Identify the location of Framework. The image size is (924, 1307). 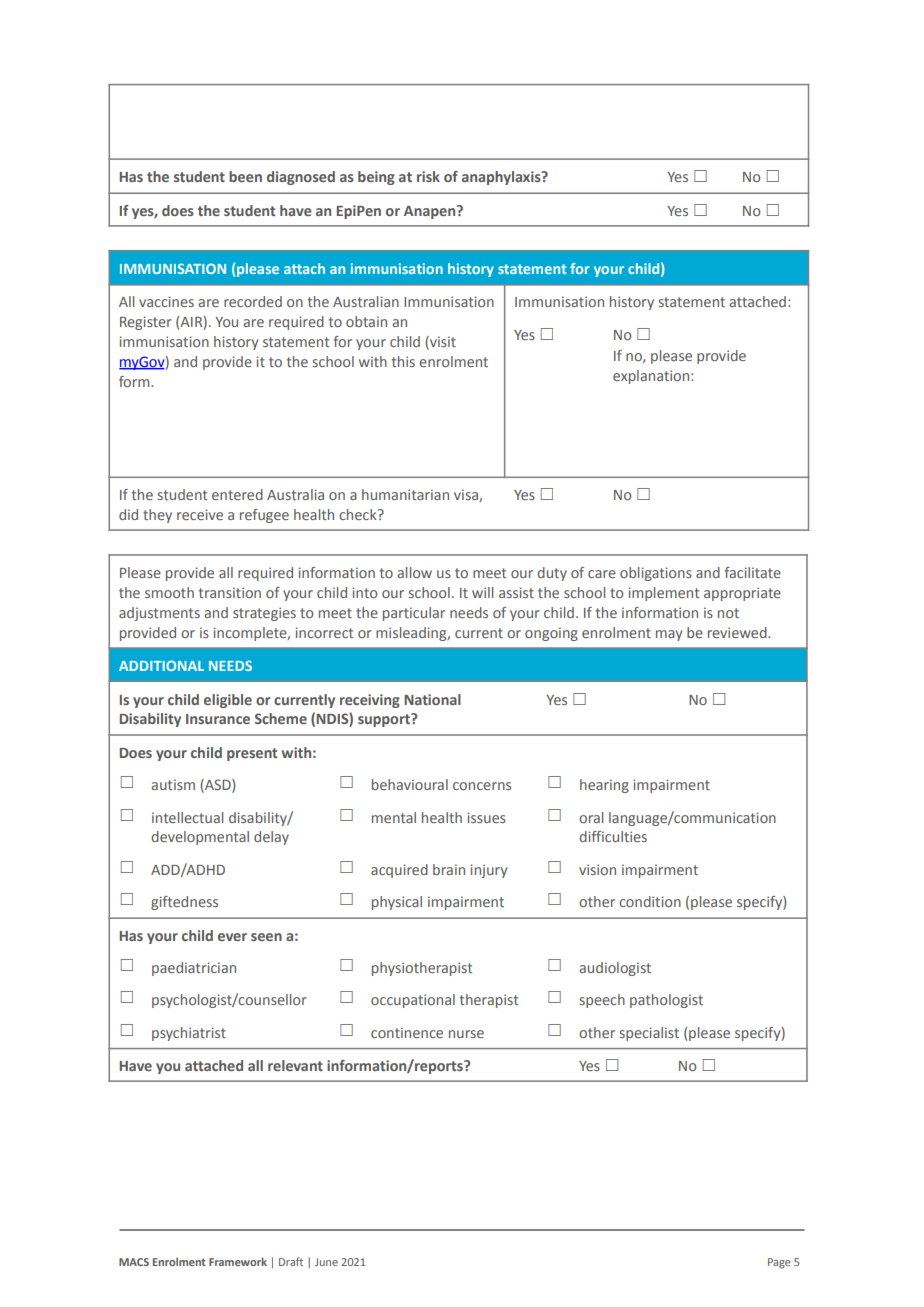
(238, 1261).
